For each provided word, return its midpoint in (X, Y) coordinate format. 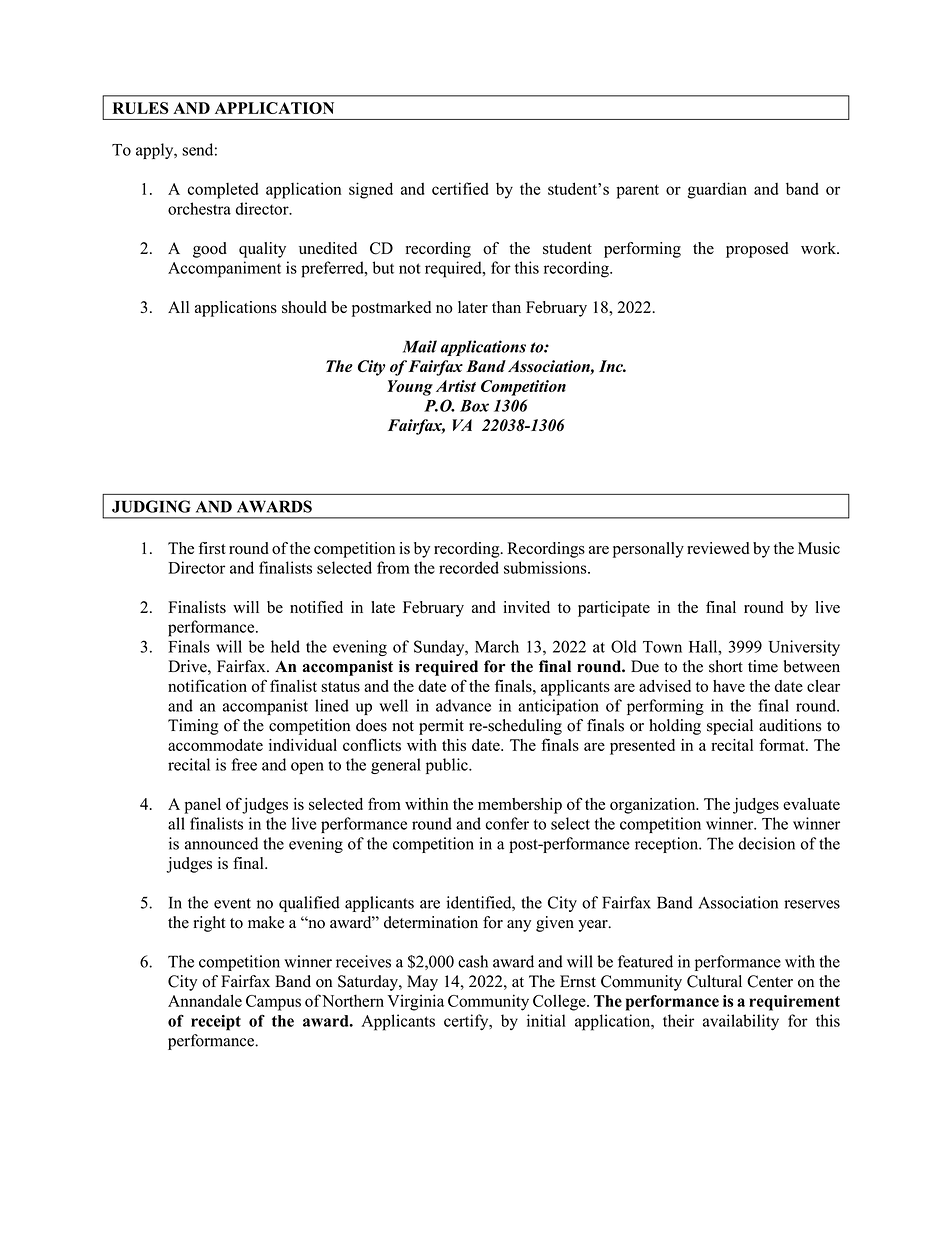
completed (223, 191)
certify (467, 1022)
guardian (717, 190)
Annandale (205, 1000)
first (212, 548)
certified (460, 188)
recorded (469, 567)
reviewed (718, 548)
